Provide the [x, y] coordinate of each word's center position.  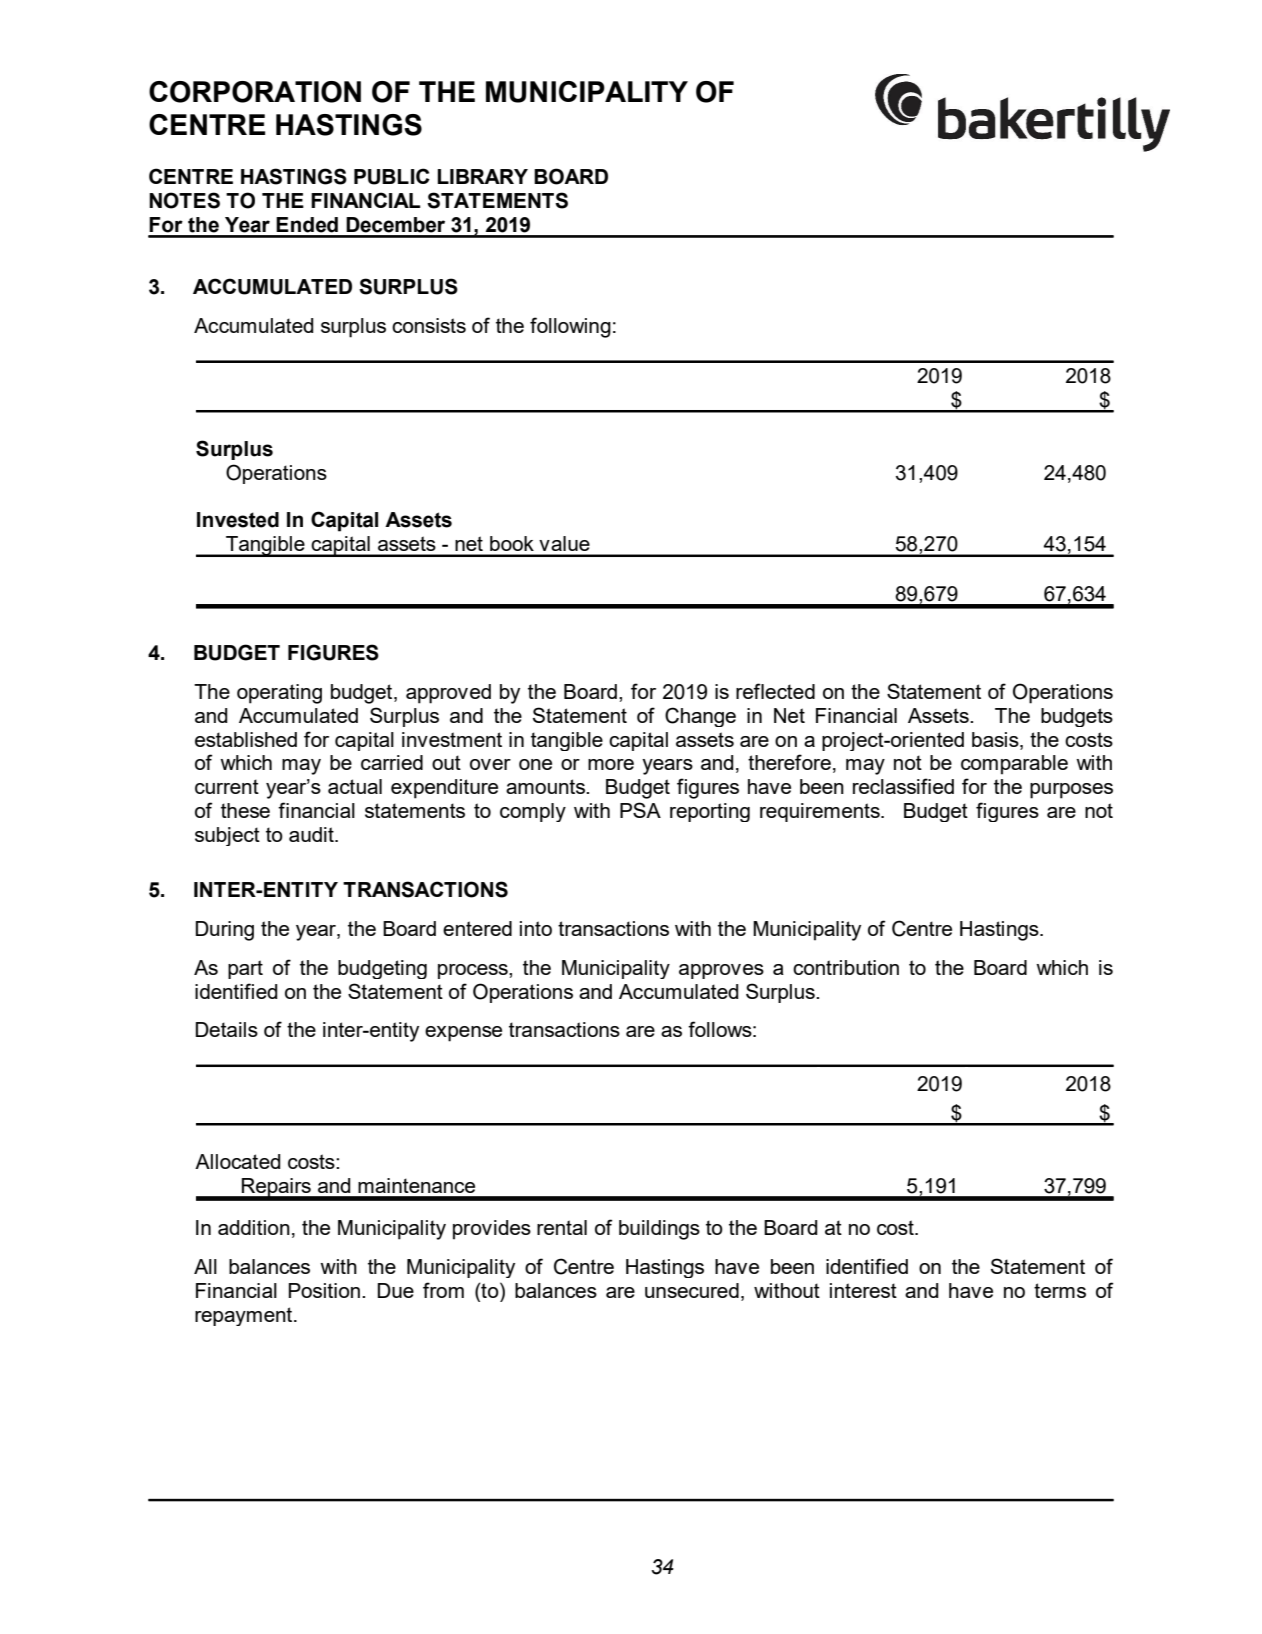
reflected [775, 691]
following [570, 327]
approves [721, 971]
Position [324, 1290]
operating [279, 694]
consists [429, 325]
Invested [238, 520]
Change [700, 717]
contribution [846, 967]
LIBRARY [482, 176]
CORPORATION [255, 92]
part [245, 969]
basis [996, 739]
